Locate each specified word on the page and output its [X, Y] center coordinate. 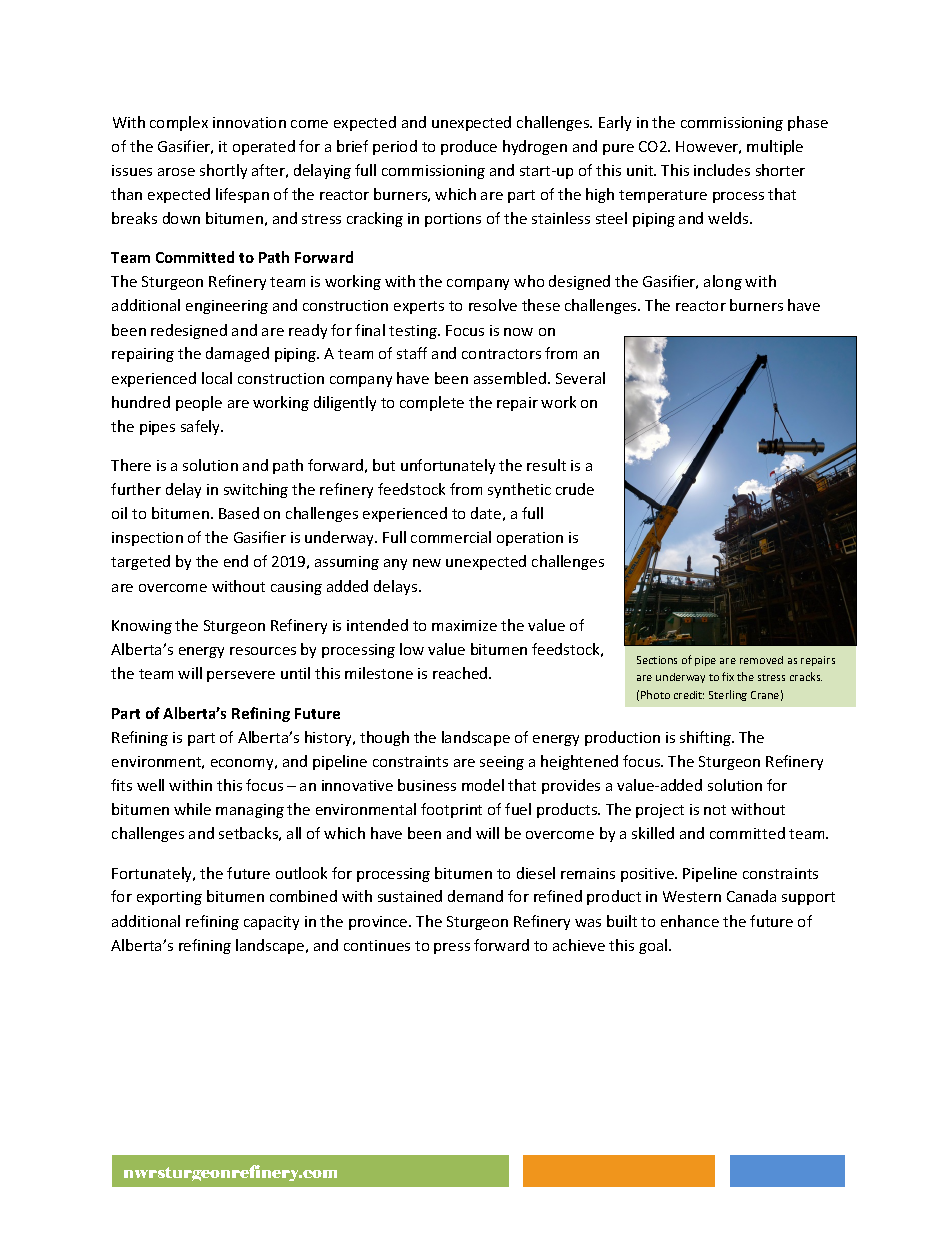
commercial [451, 537]
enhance [690, 921]
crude [575, 489]
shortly [223, 171]
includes [722, 170]
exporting [169, 898]
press [452, 948]
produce [469, 147]
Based [239, 513]
